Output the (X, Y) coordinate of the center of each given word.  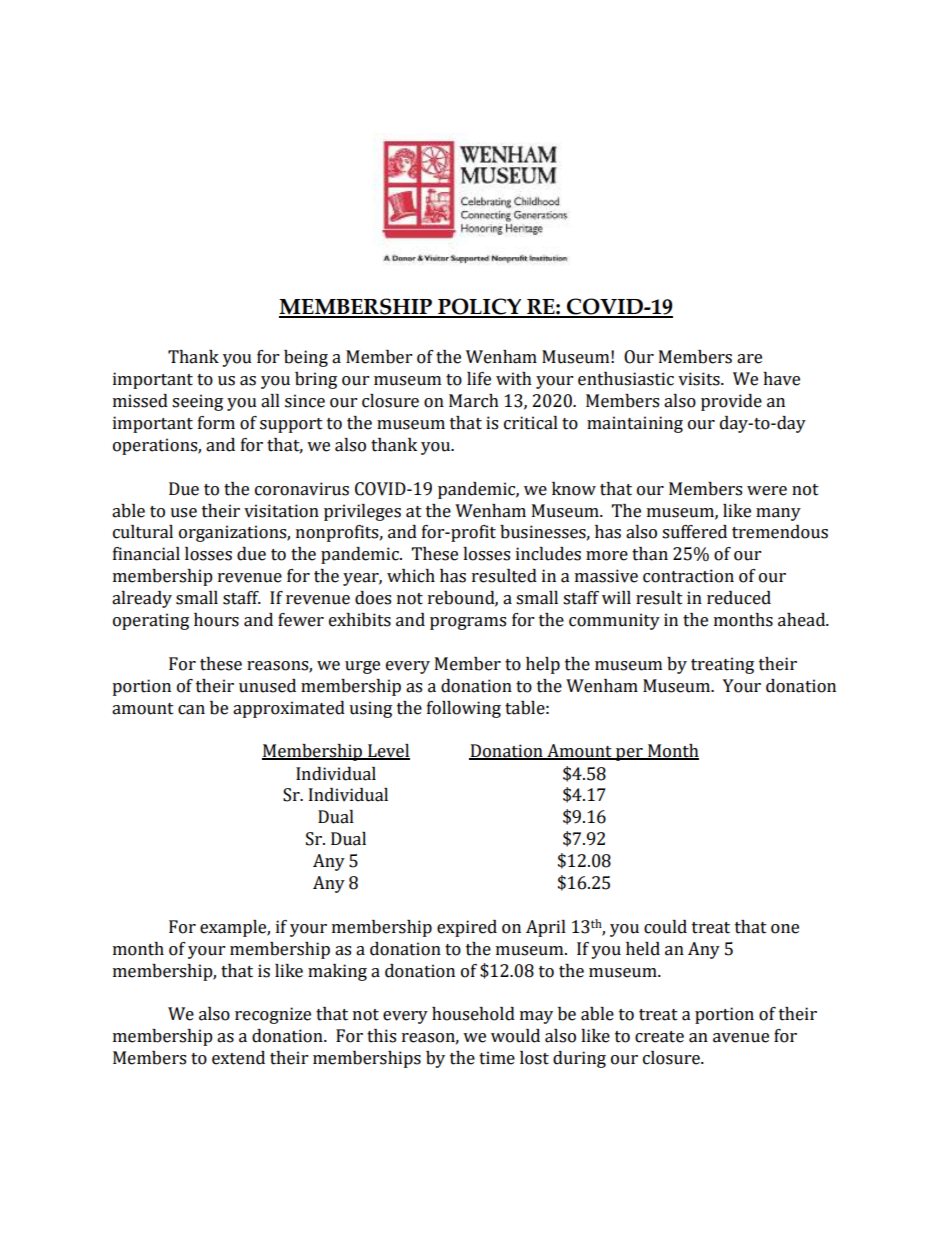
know (574, 489)
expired (467, 928)
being (306, 358)
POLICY (480, 307)
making (337, 972)
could (665, 927)
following (464, 709)
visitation (281, 511)
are (749, 359)
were (767, 491)
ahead (803, 620)
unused (267, 686)
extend (238, 1058)
